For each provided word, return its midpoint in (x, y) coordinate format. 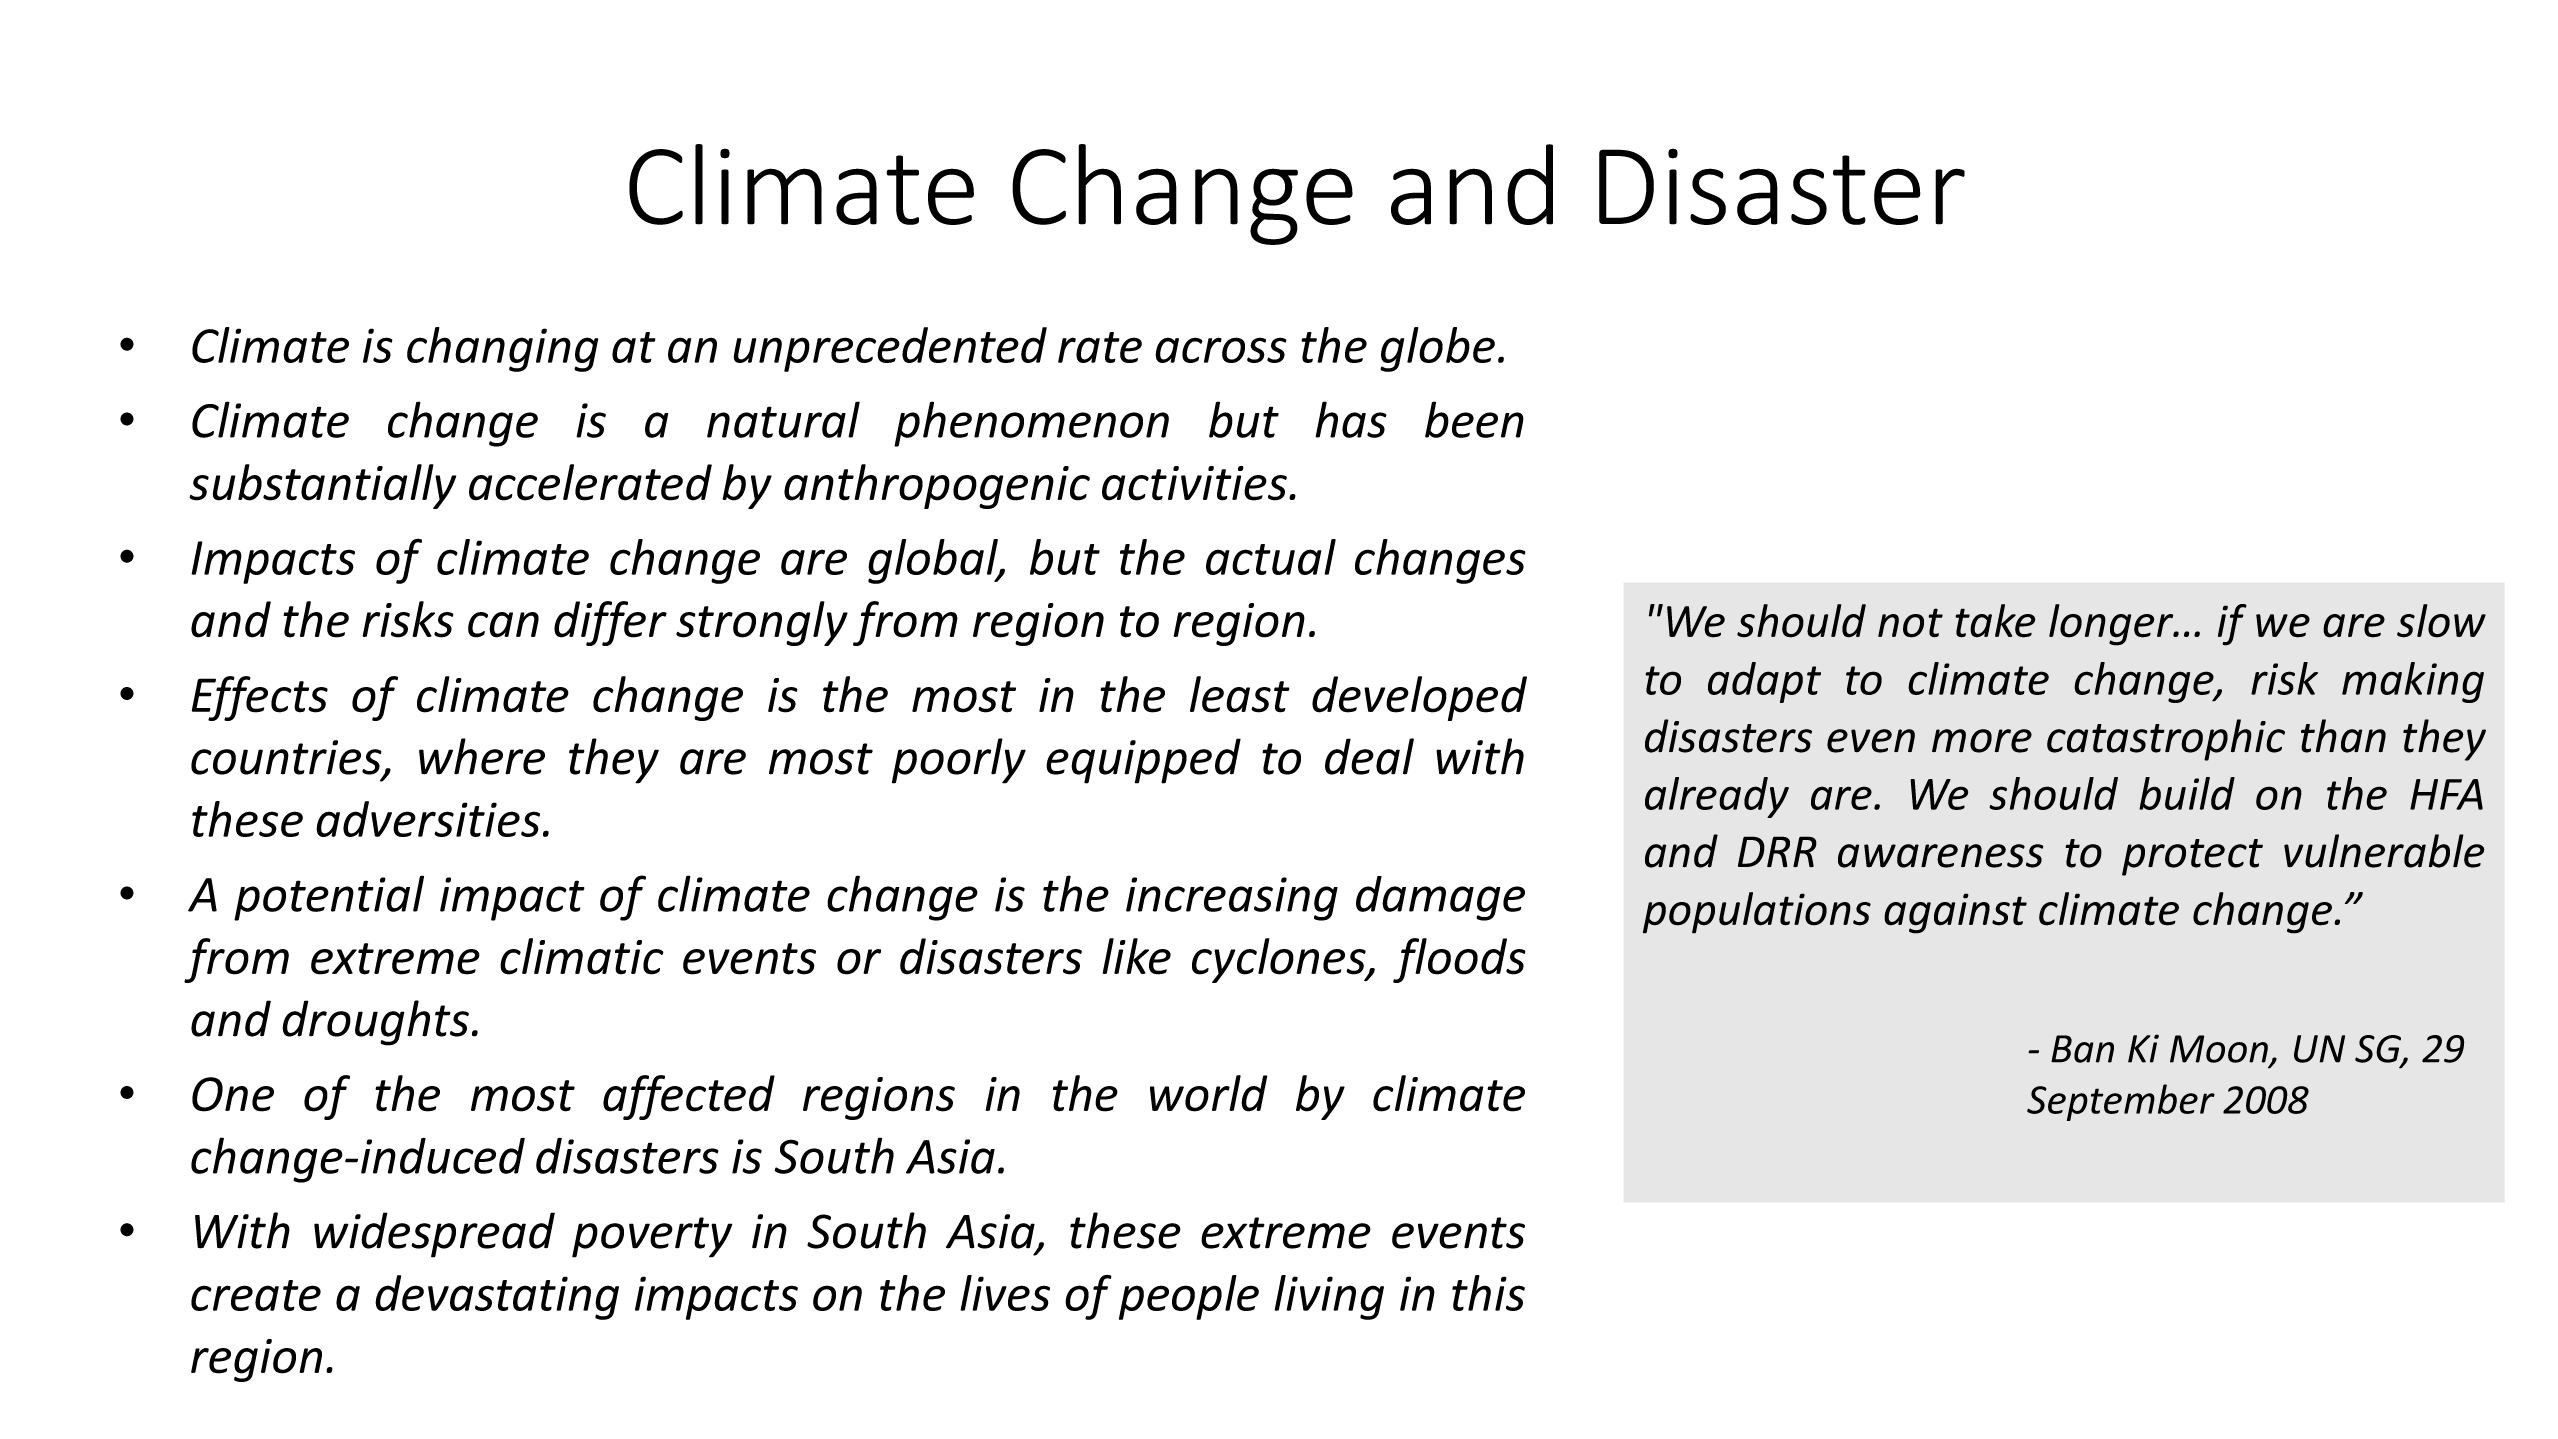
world (1208, 1093)
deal (1369, 756)
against (1955, 913)
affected (689, 1097)
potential (329, 898)
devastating (497, 1297)
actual (1271, 557)
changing (502, 349)
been (1474, 419)
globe (1437, 349)
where (482, 756)
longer (2112, 625)
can (503, 625)
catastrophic (2166, 740)
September (2121, 1102)
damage (1440, 898)
